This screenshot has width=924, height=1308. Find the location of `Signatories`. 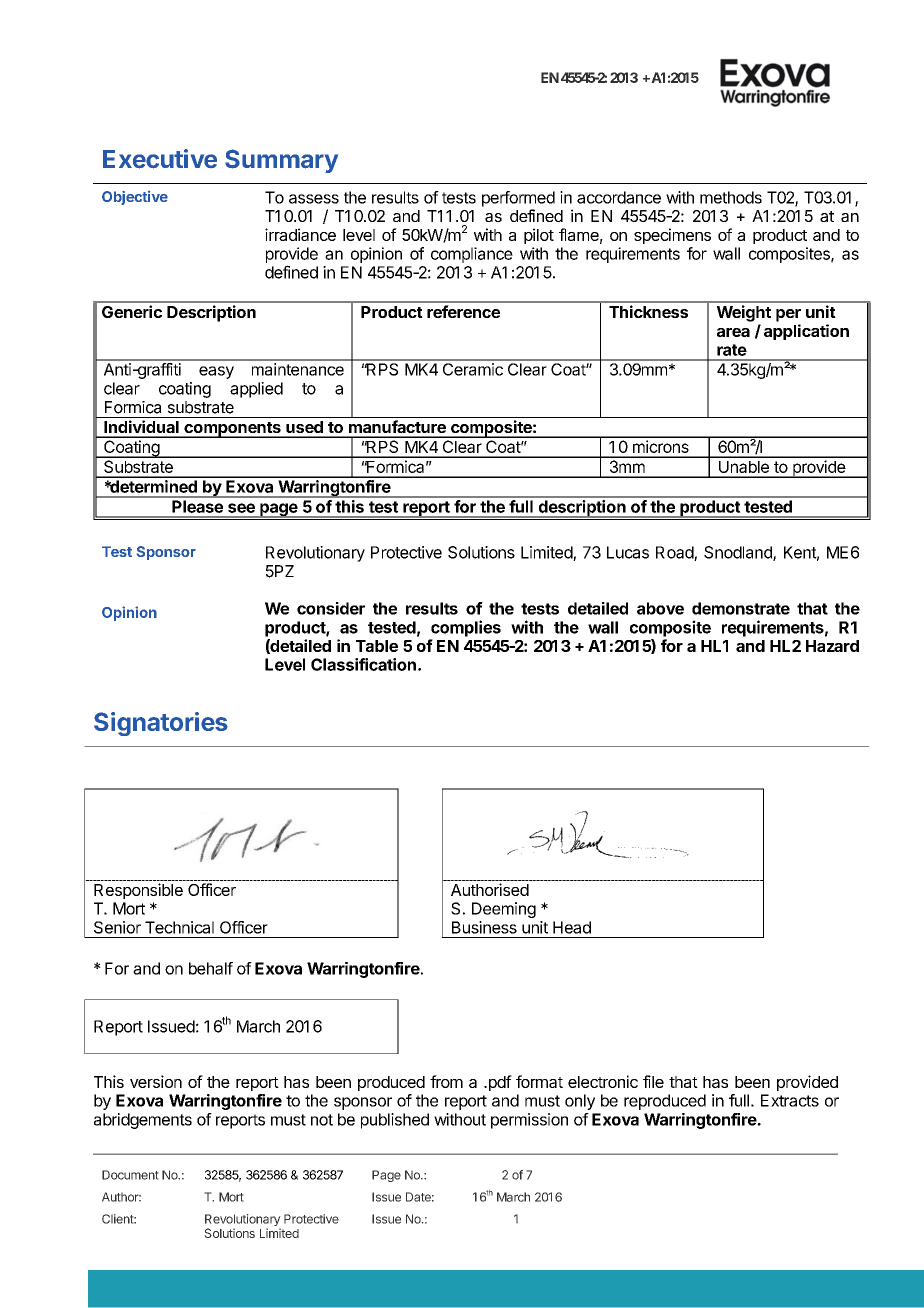

Signatories is located at coordinates (161, 724).
